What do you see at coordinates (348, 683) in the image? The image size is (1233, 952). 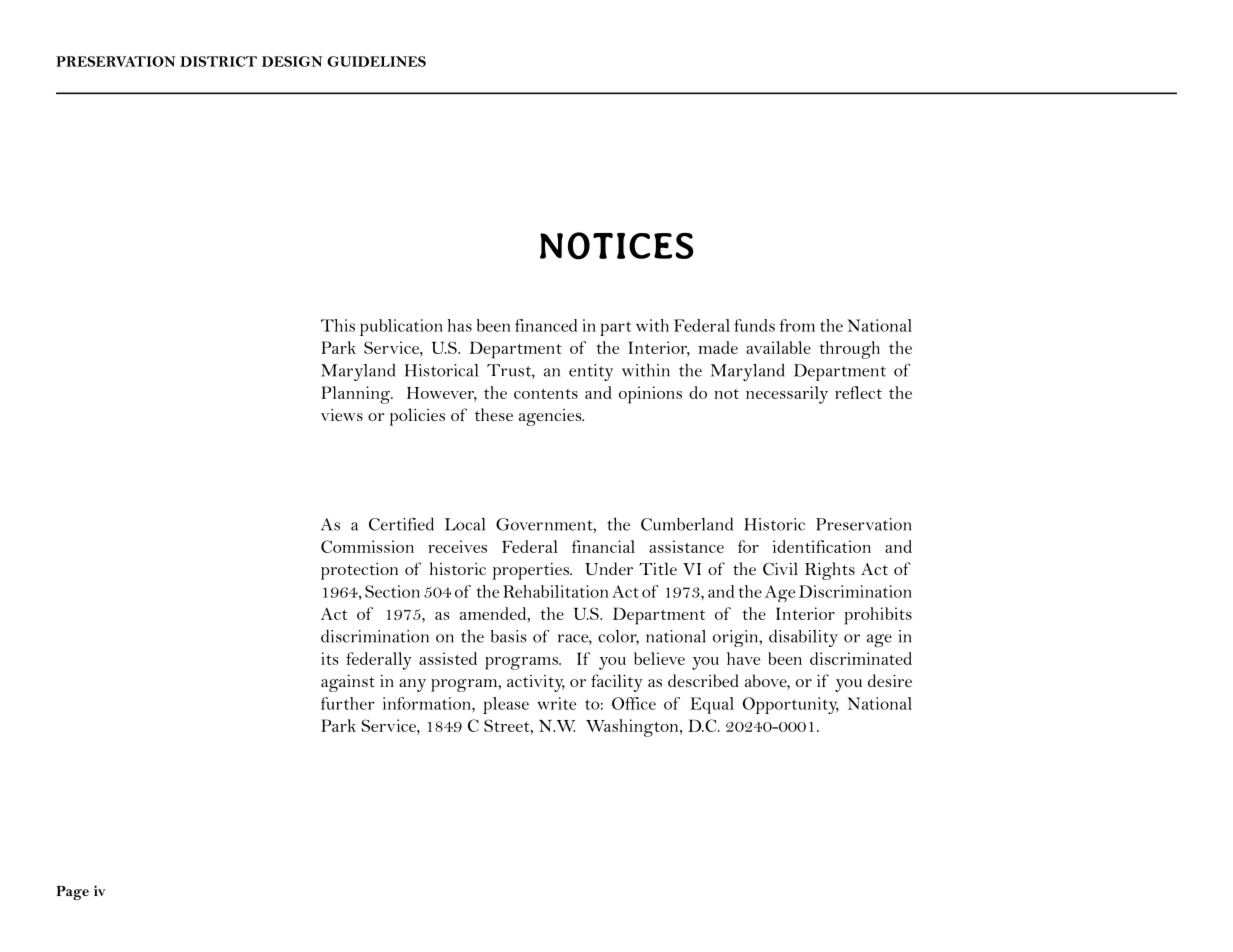 I see `against` at bounding box center [348, 683].
